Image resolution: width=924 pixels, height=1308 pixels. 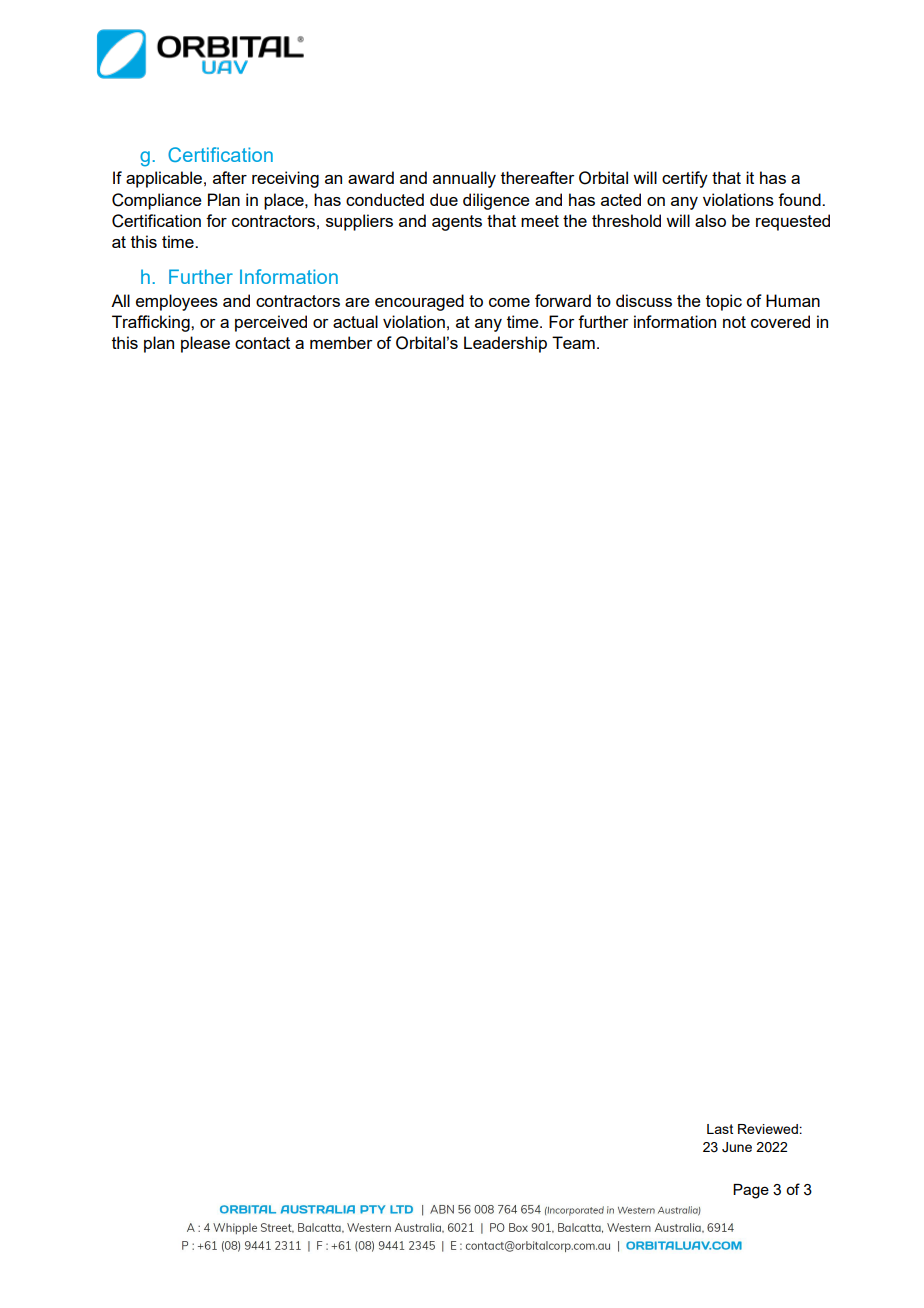 What do you see at coordinates (285, 201) in the image?
I see `place` at bounding box center [285, 201].
